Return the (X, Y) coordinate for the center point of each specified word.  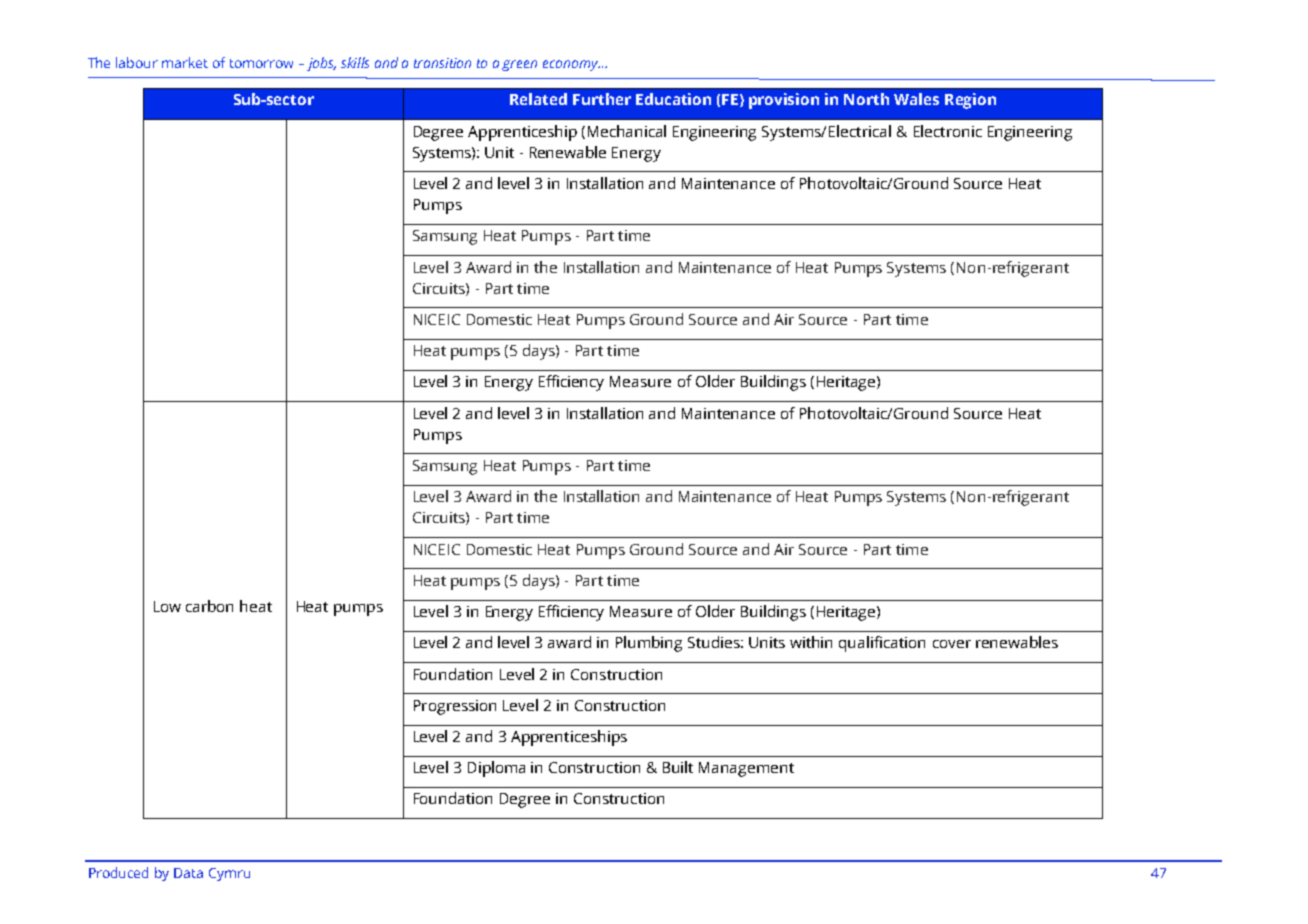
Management (746, 769)
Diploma (496, 769)
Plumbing (649, 644)
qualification (882, 644)
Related (538, 99)
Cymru (229, 874)
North (866, 99)
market (185, 62)
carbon (209, 606)
